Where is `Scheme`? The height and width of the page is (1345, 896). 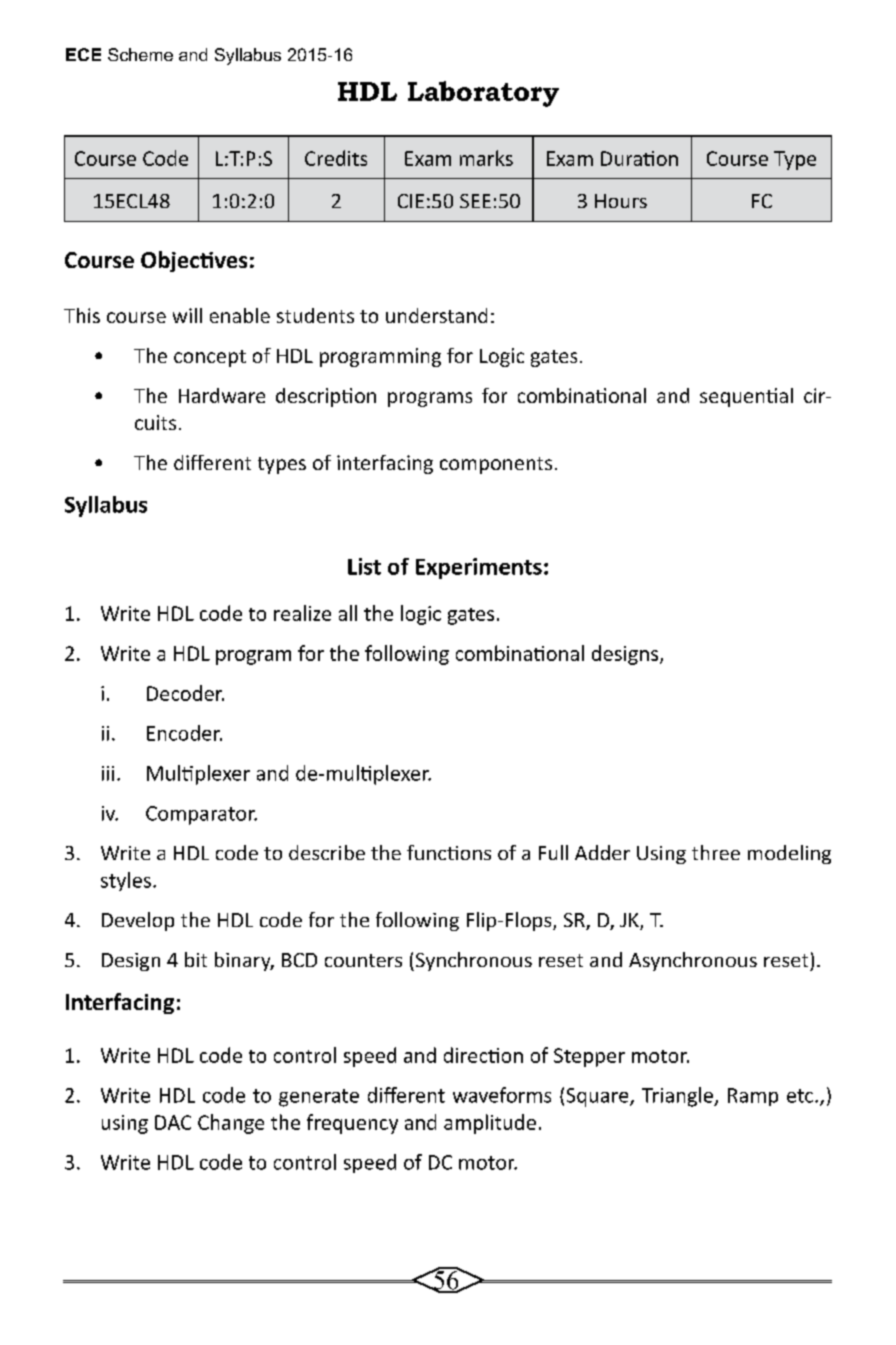
Scheme is located at coordinates (140, 54).
